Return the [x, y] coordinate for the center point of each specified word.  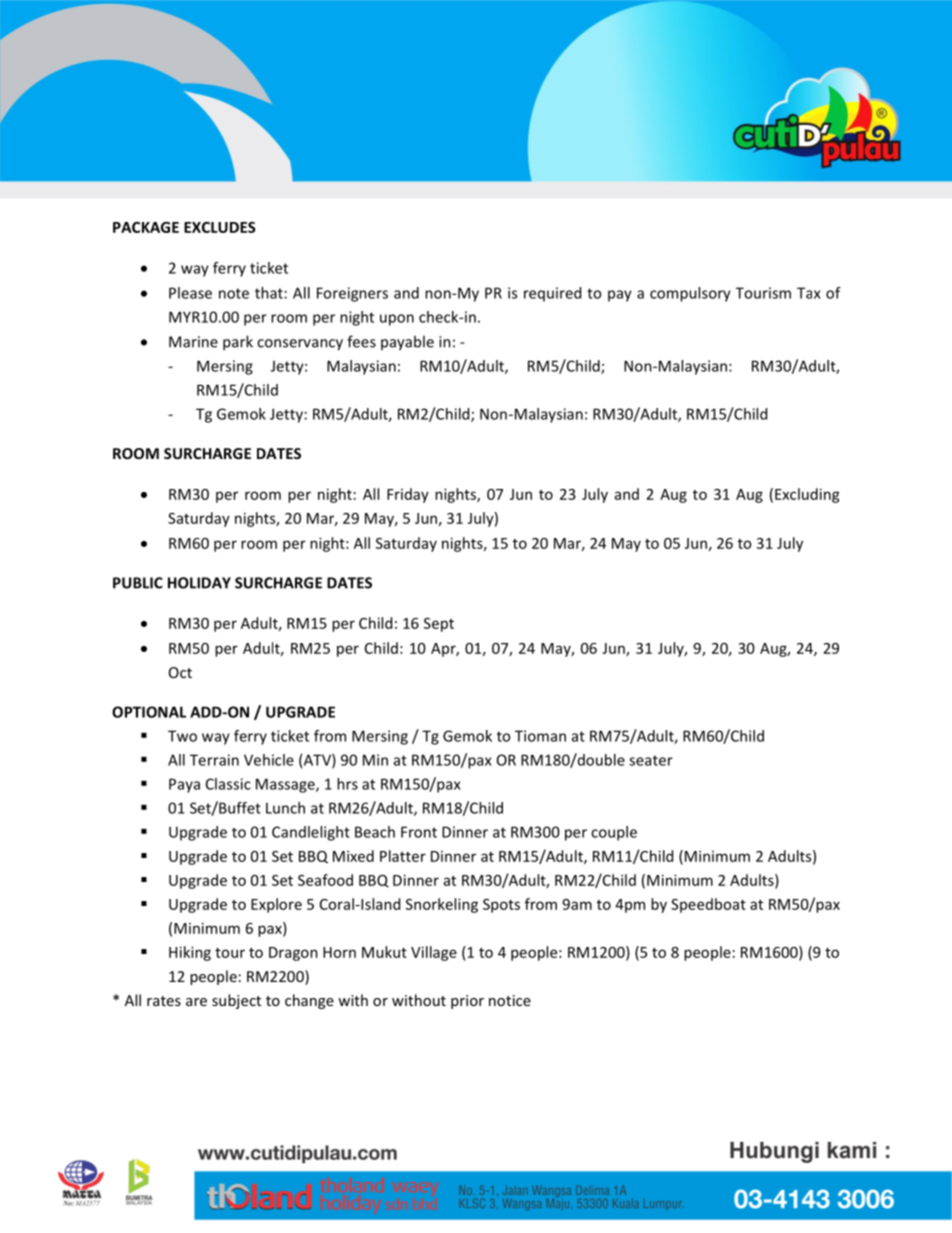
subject [236, 1001]
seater [651, 760]
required [552, 294]
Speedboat [708, 905]
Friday [408, 495]
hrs [347, 784]
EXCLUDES [220, 227]
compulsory [690, 294]
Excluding [807, 495]
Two [182, 736]
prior [467, 1002]
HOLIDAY [199, 583]
